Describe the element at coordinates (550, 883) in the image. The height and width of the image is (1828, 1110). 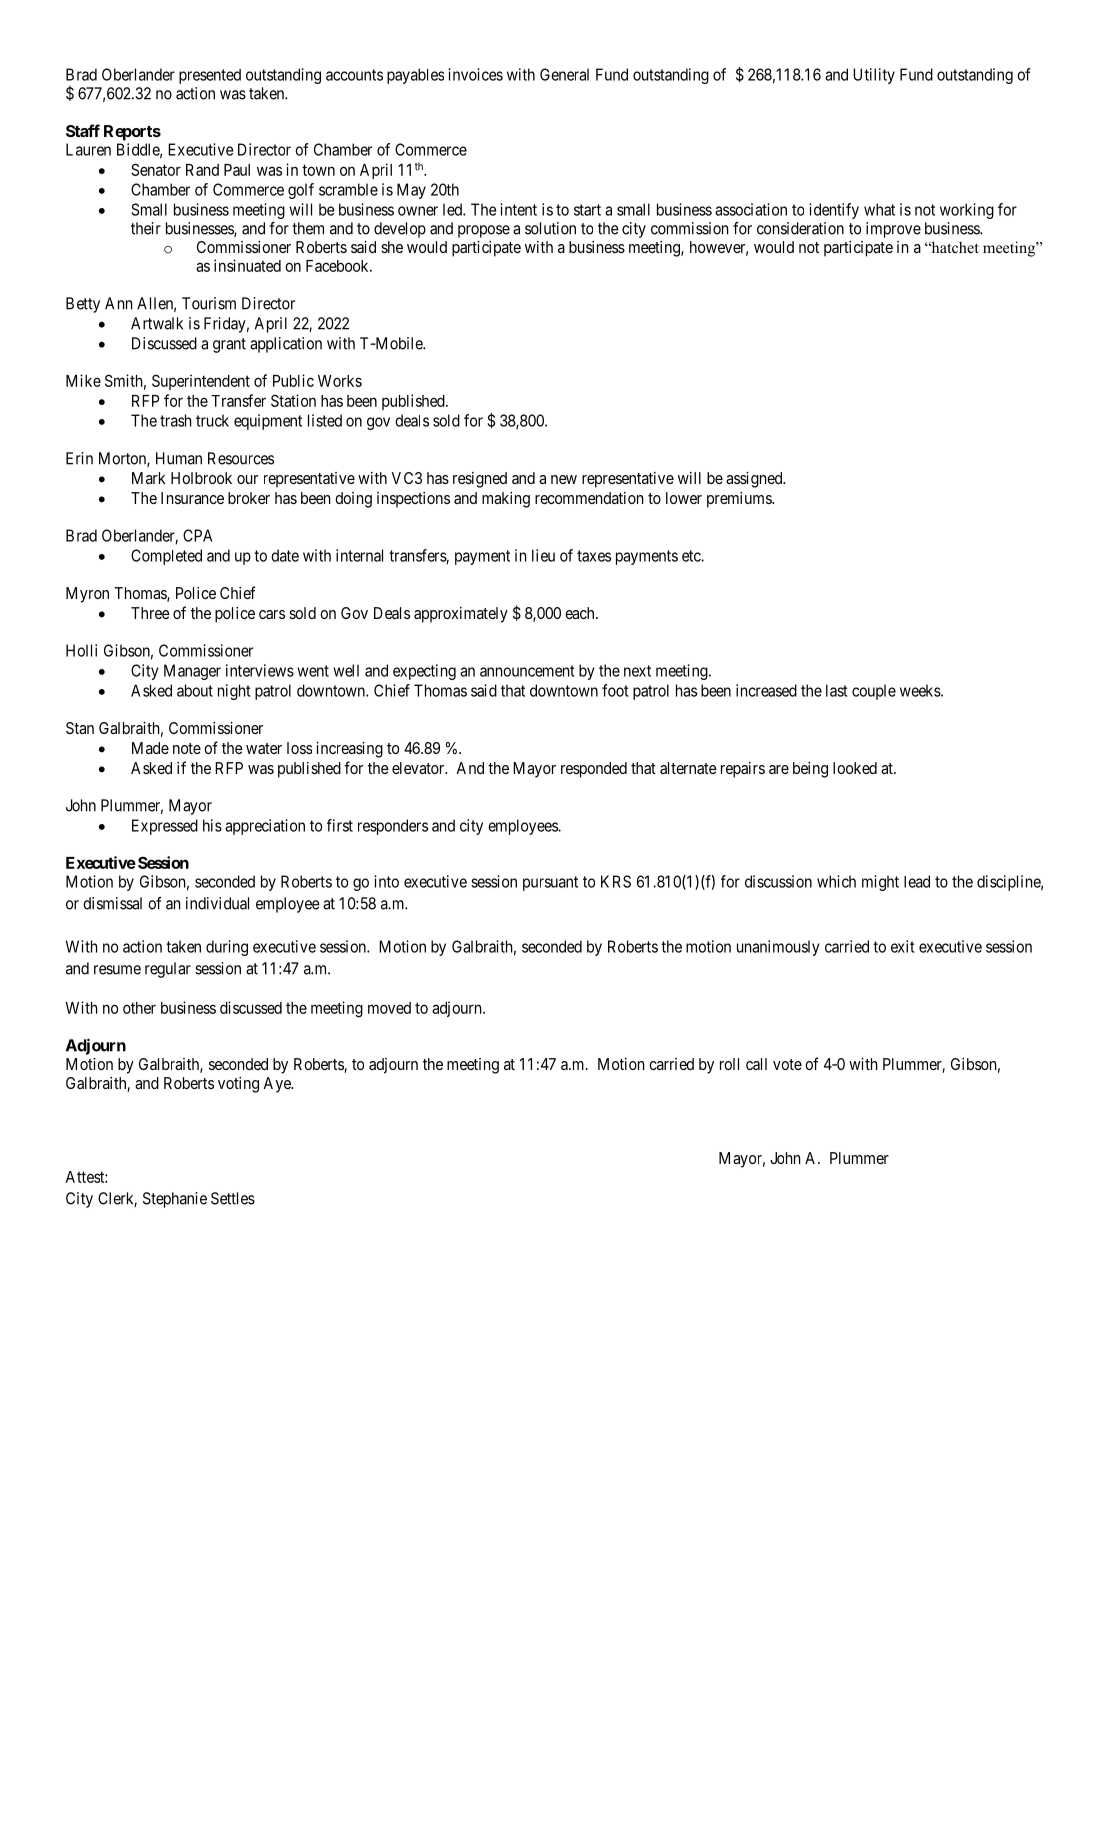
I see `pursuant` at that location.
